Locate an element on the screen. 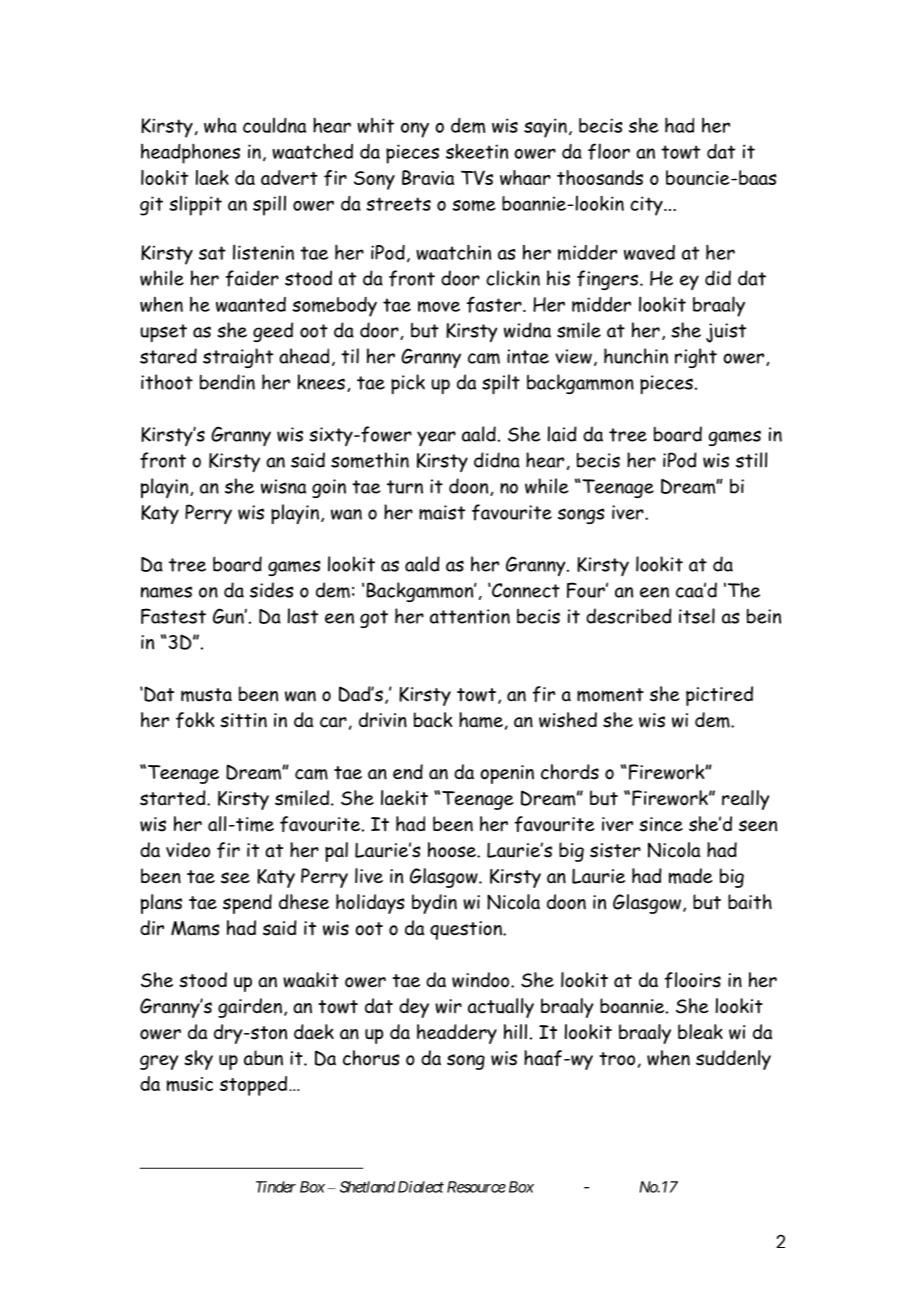 This screenshot has width=924, height=1308. Tinder is located at coordinates (276, 1187).
